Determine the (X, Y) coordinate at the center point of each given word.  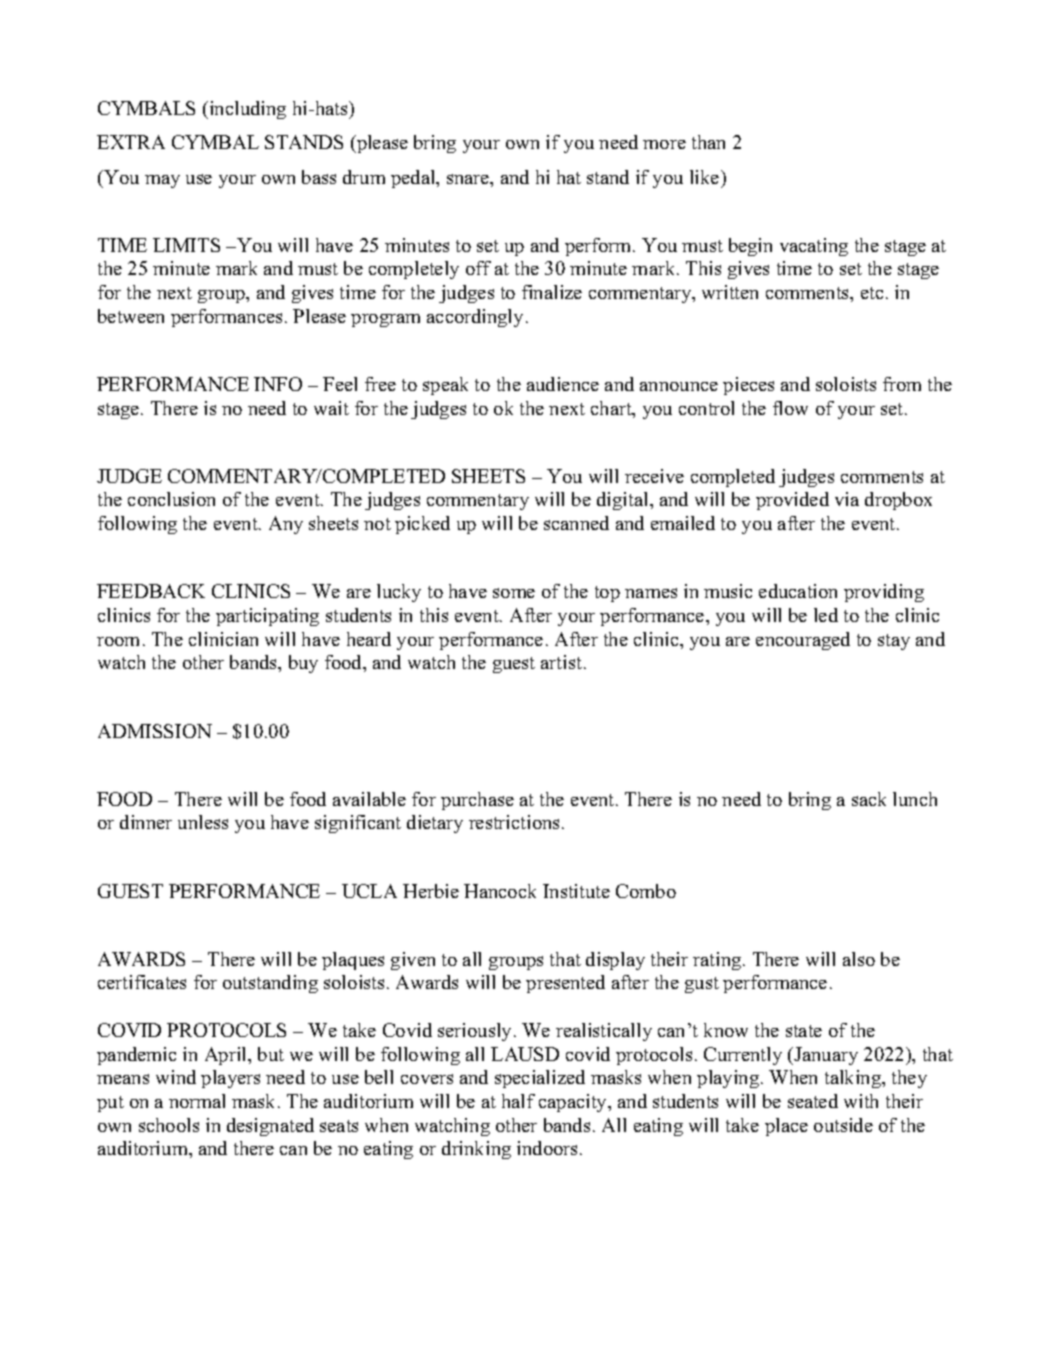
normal (197, 1101)
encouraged (803, 641)
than (708, 142)
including (246, 110)
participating (267, 617)
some (514, 593)
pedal (414, 179)
